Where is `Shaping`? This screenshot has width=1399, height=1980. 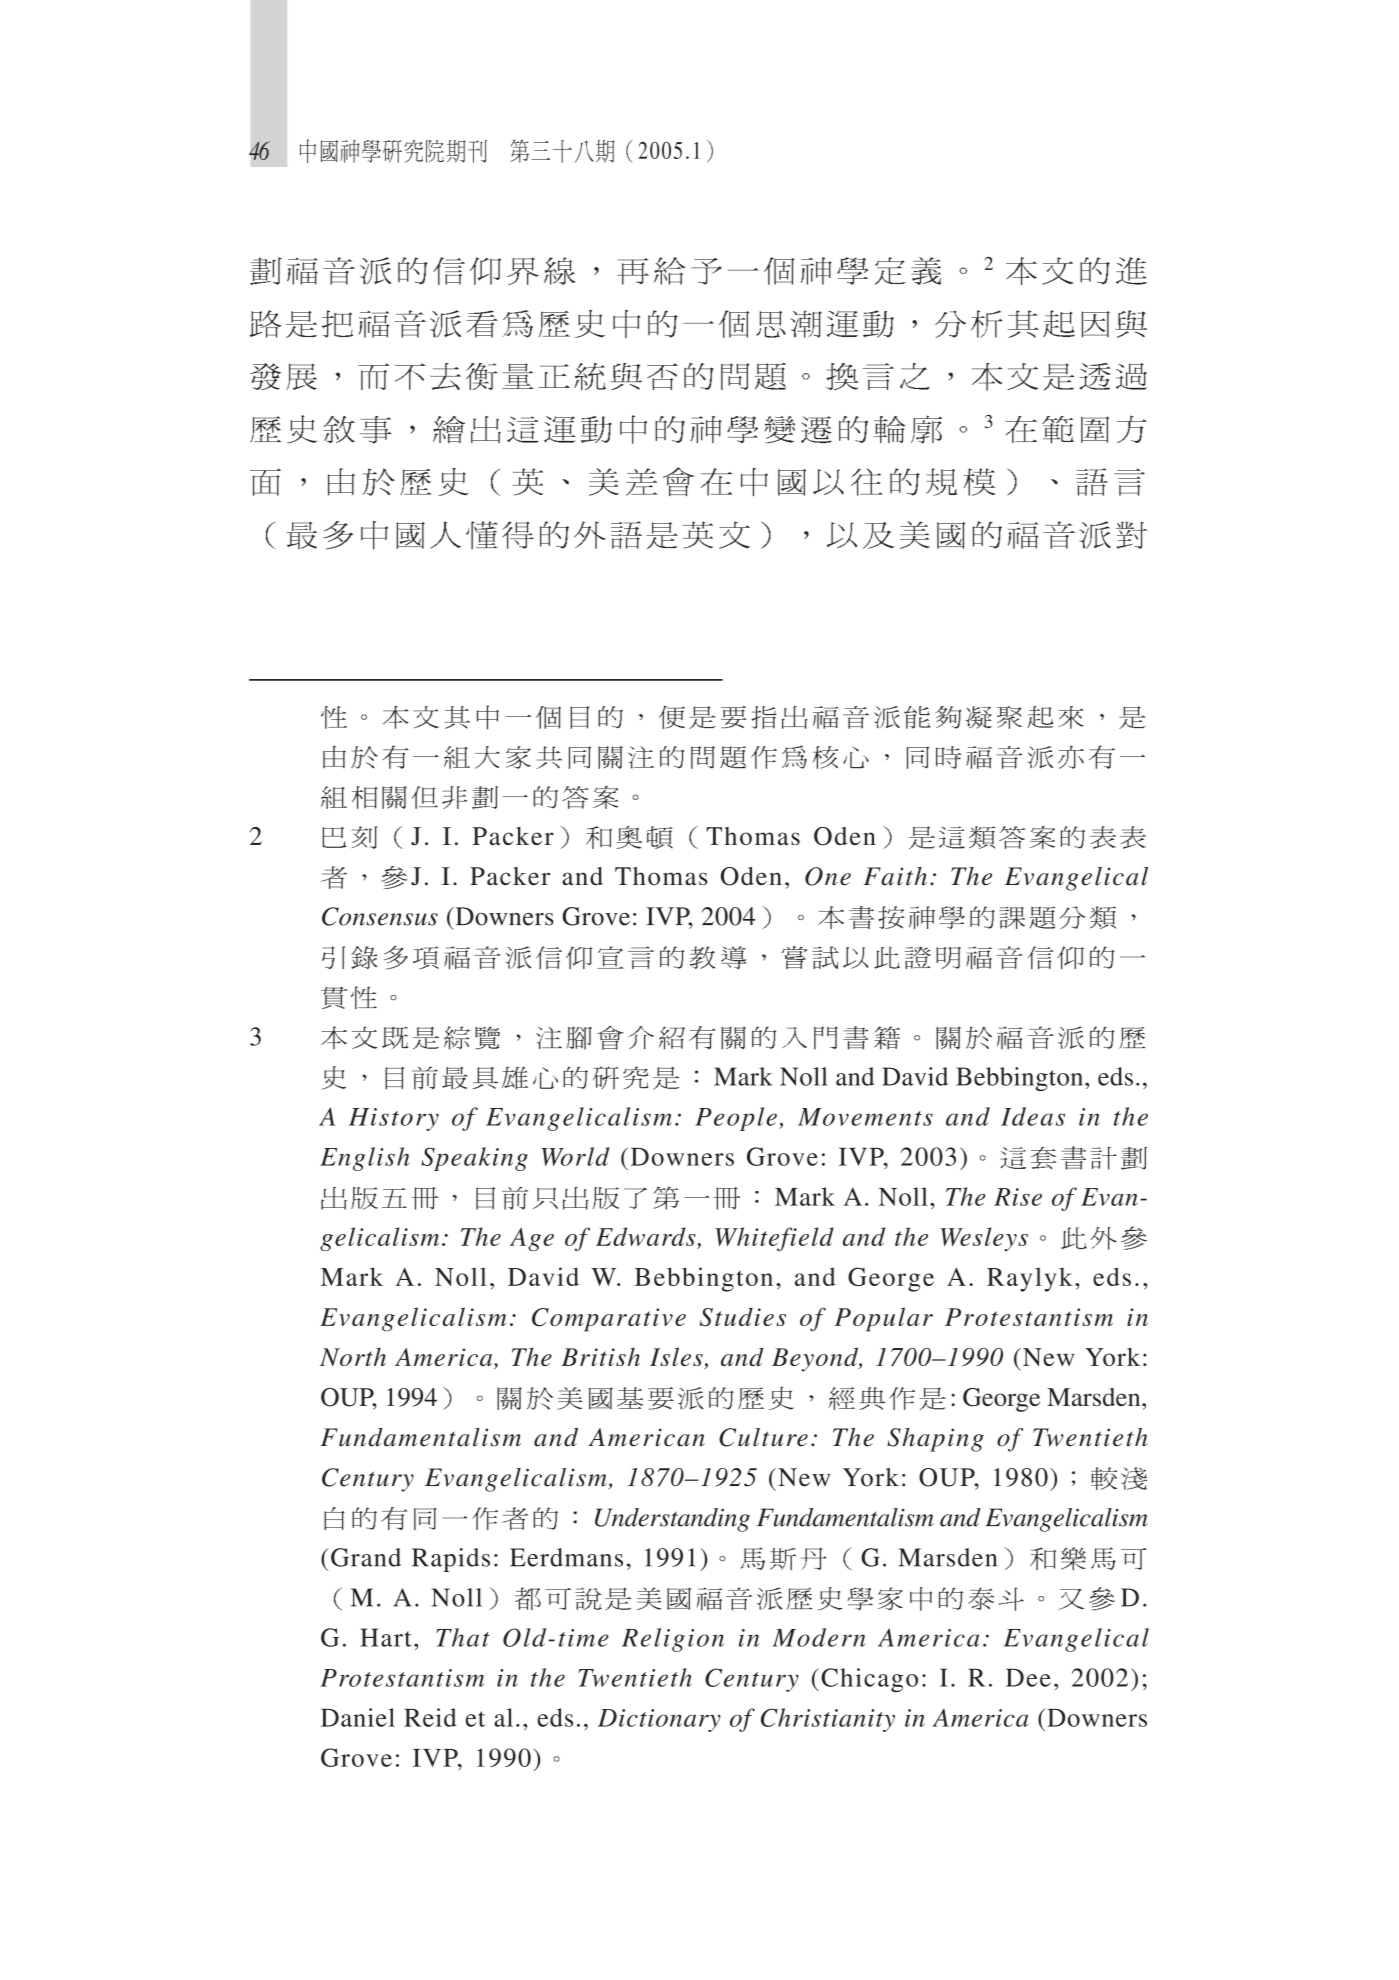
Shaping is located at coordinates (935, 1440).
